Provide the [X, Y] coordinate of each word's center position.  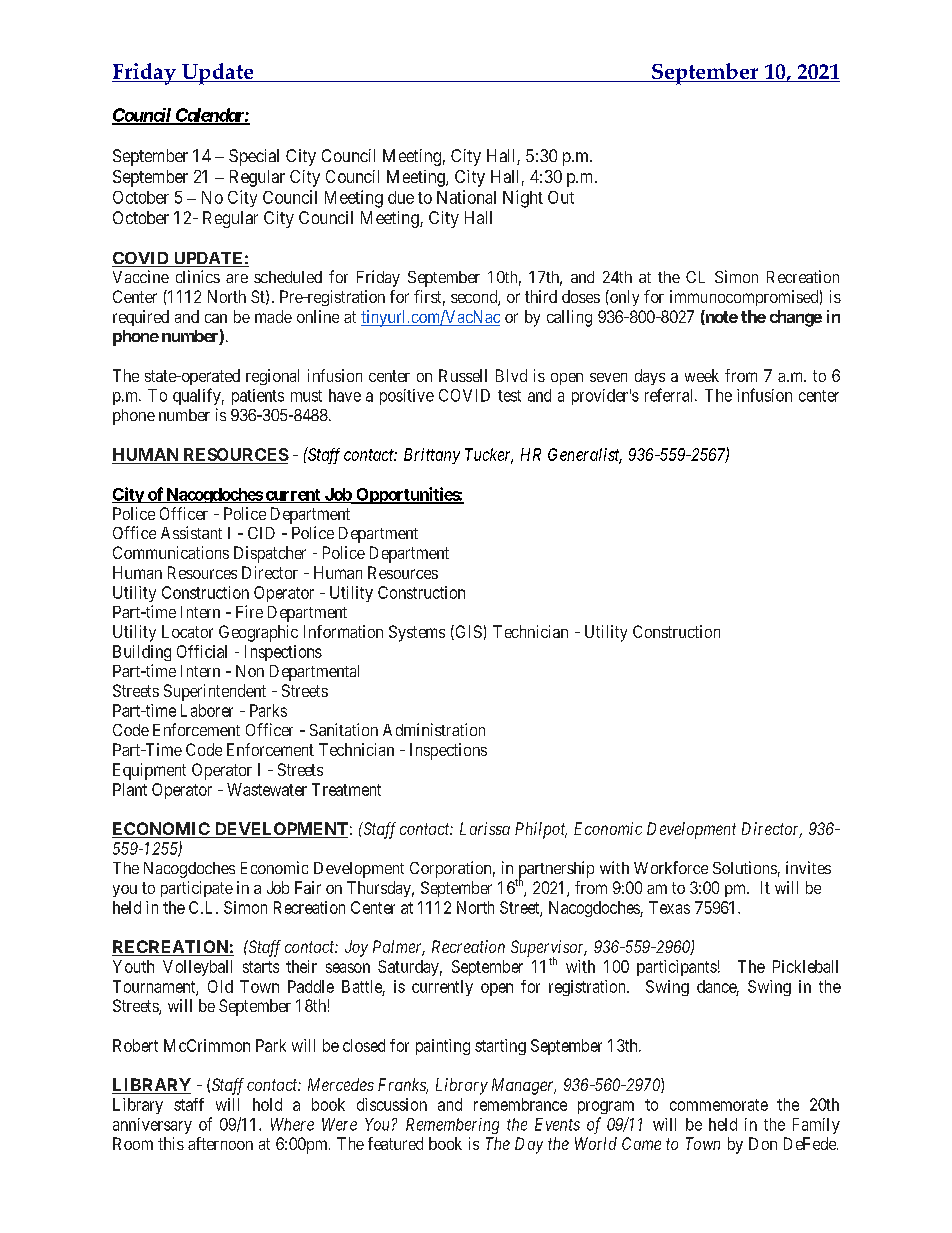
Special [254, 157]
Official [202, 651]
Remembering [452, 1126]
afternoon [220, 1143]
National [466, 197]
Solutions [745, 867]
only [623, 298]
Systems [417, 633]
